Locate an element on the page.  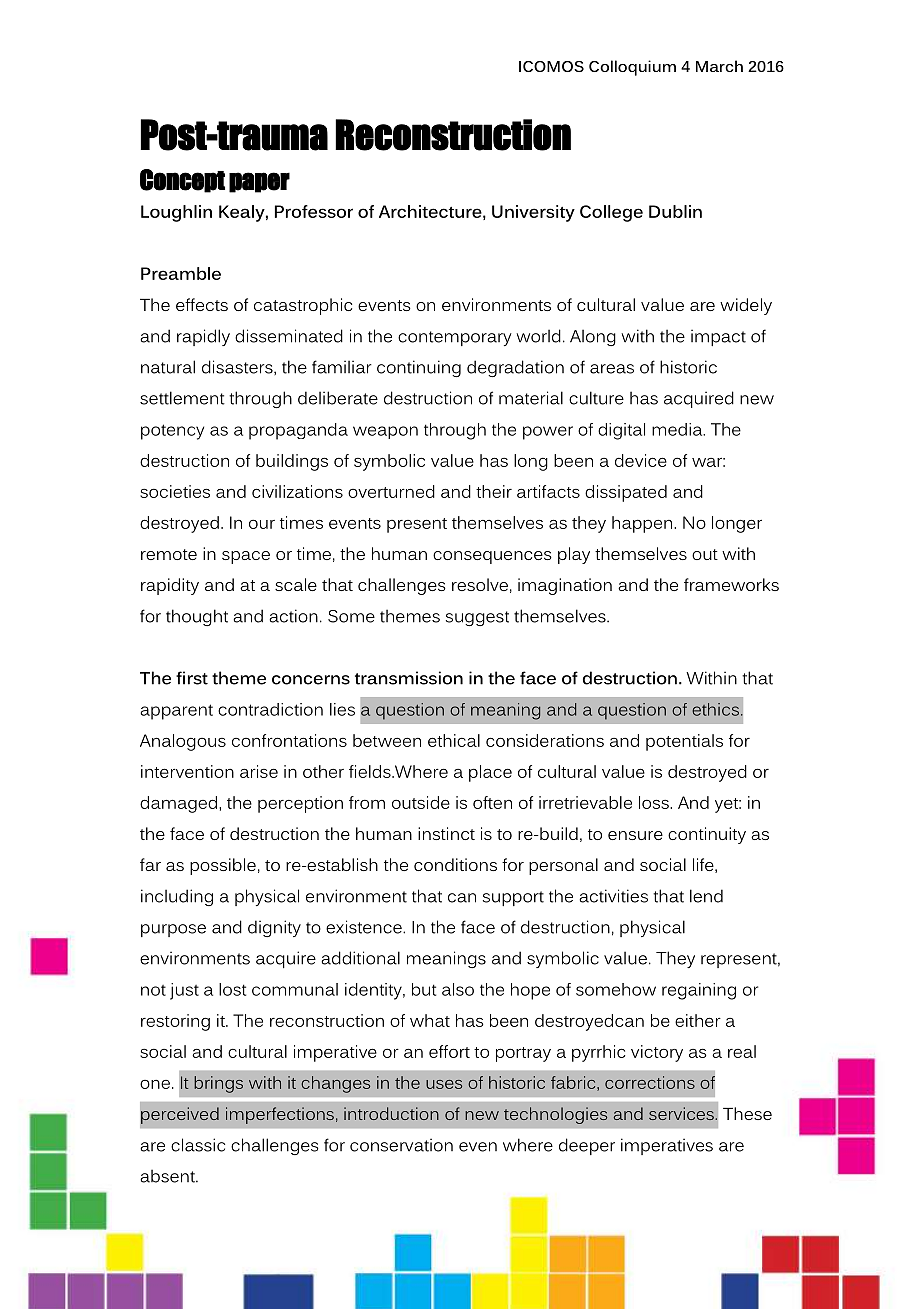
loss is located at coordinates (655, 802).
